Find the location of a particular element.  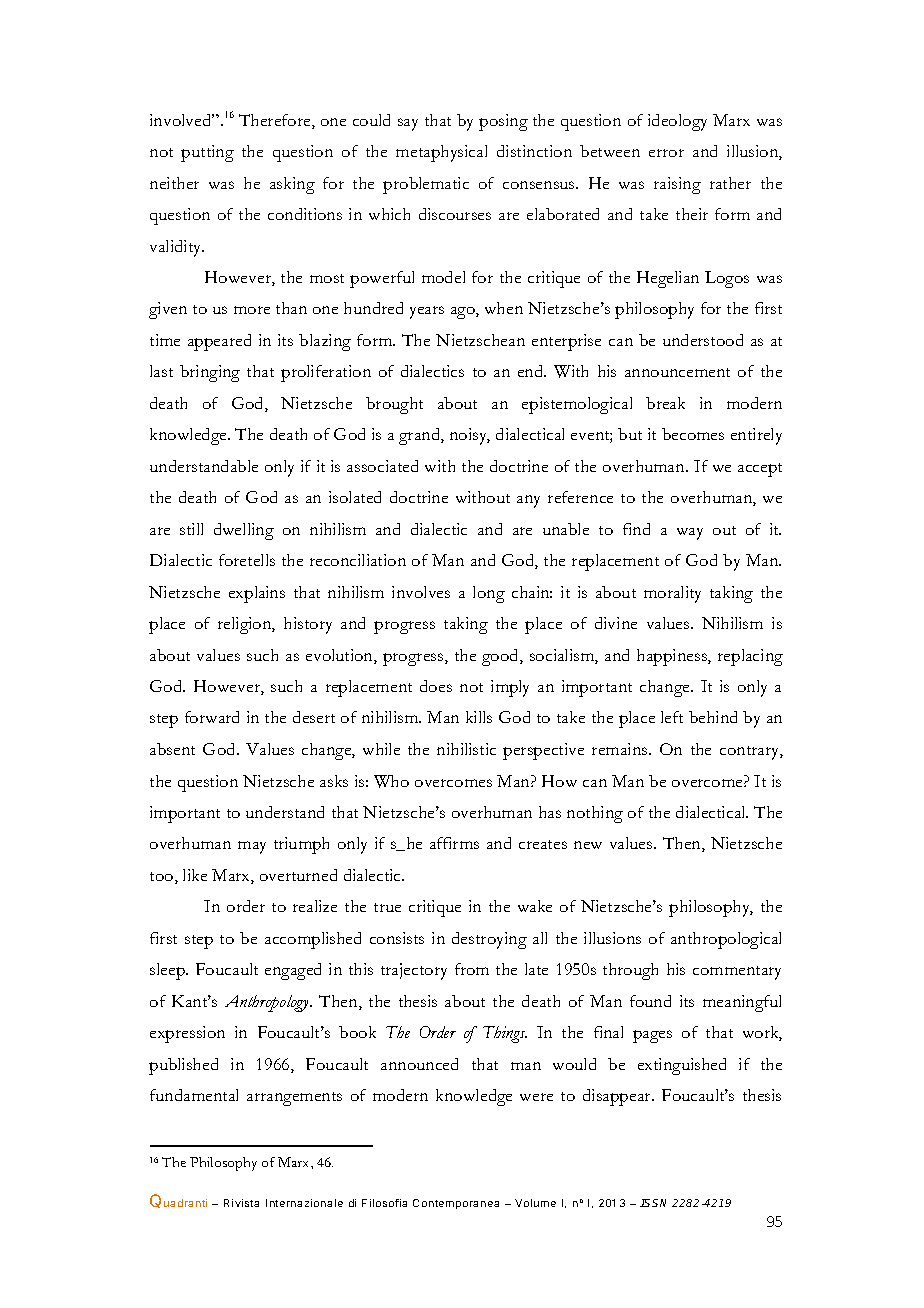

Anthropology is located at coordinates (268, 1003).
